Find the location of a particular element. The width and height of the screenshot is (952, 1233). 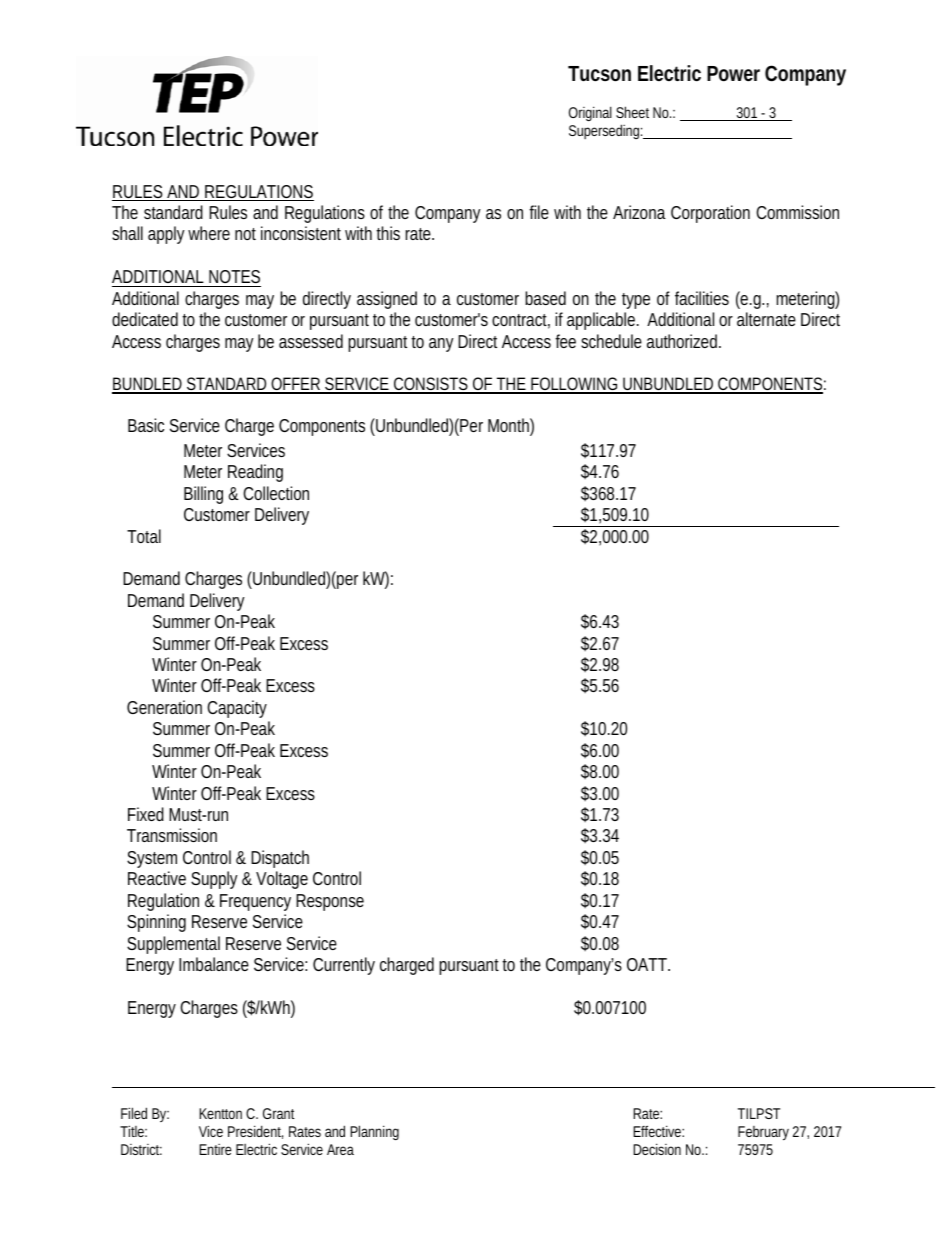

authorized is located at coordinates (682, 341).
